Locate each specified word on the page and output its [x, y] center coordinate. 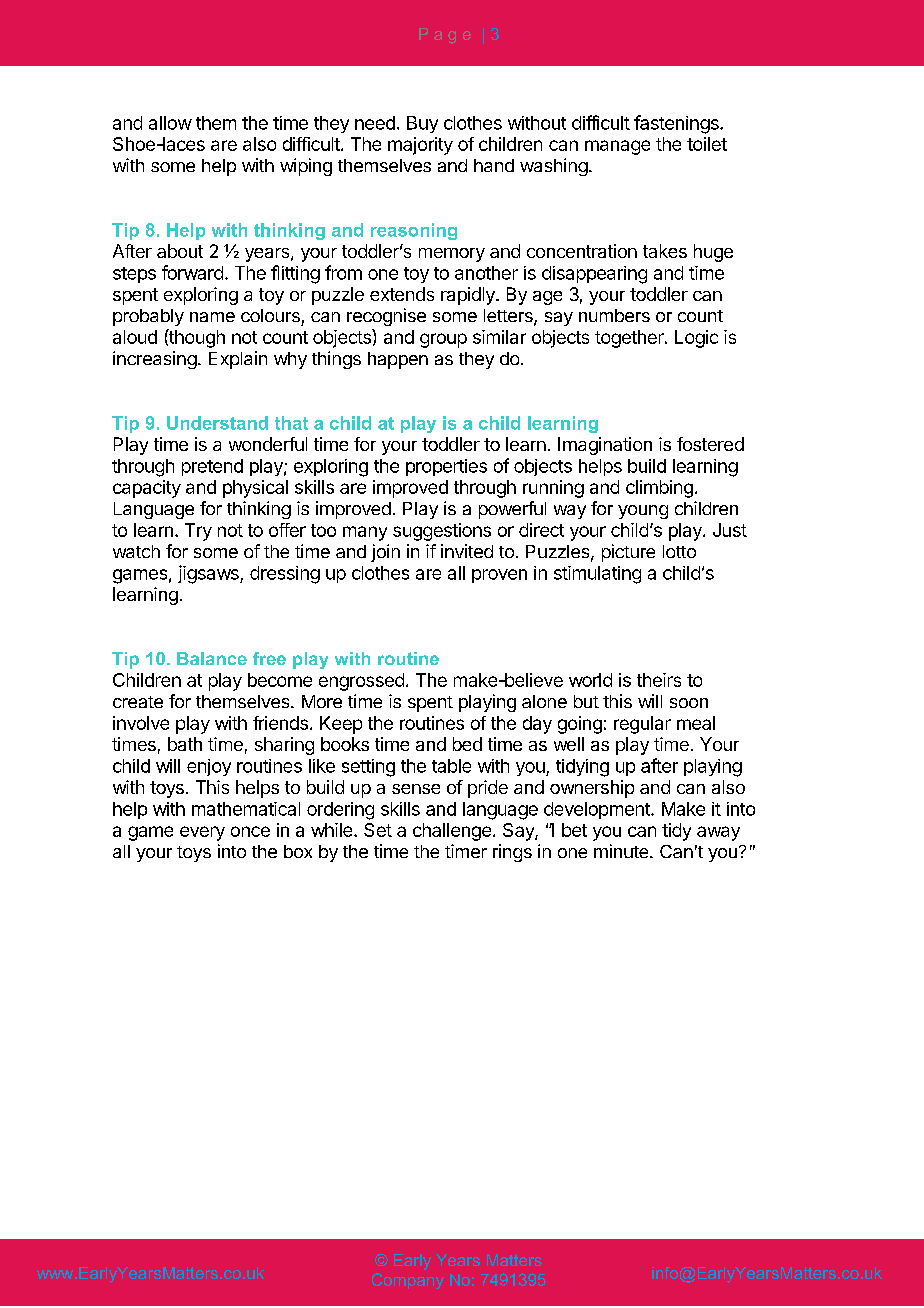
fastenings [677, 124]
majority [420, 146]
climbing [659, 489]
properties [446, 467]
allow [170, 123]
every [202, 833]
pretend [212, 467]
